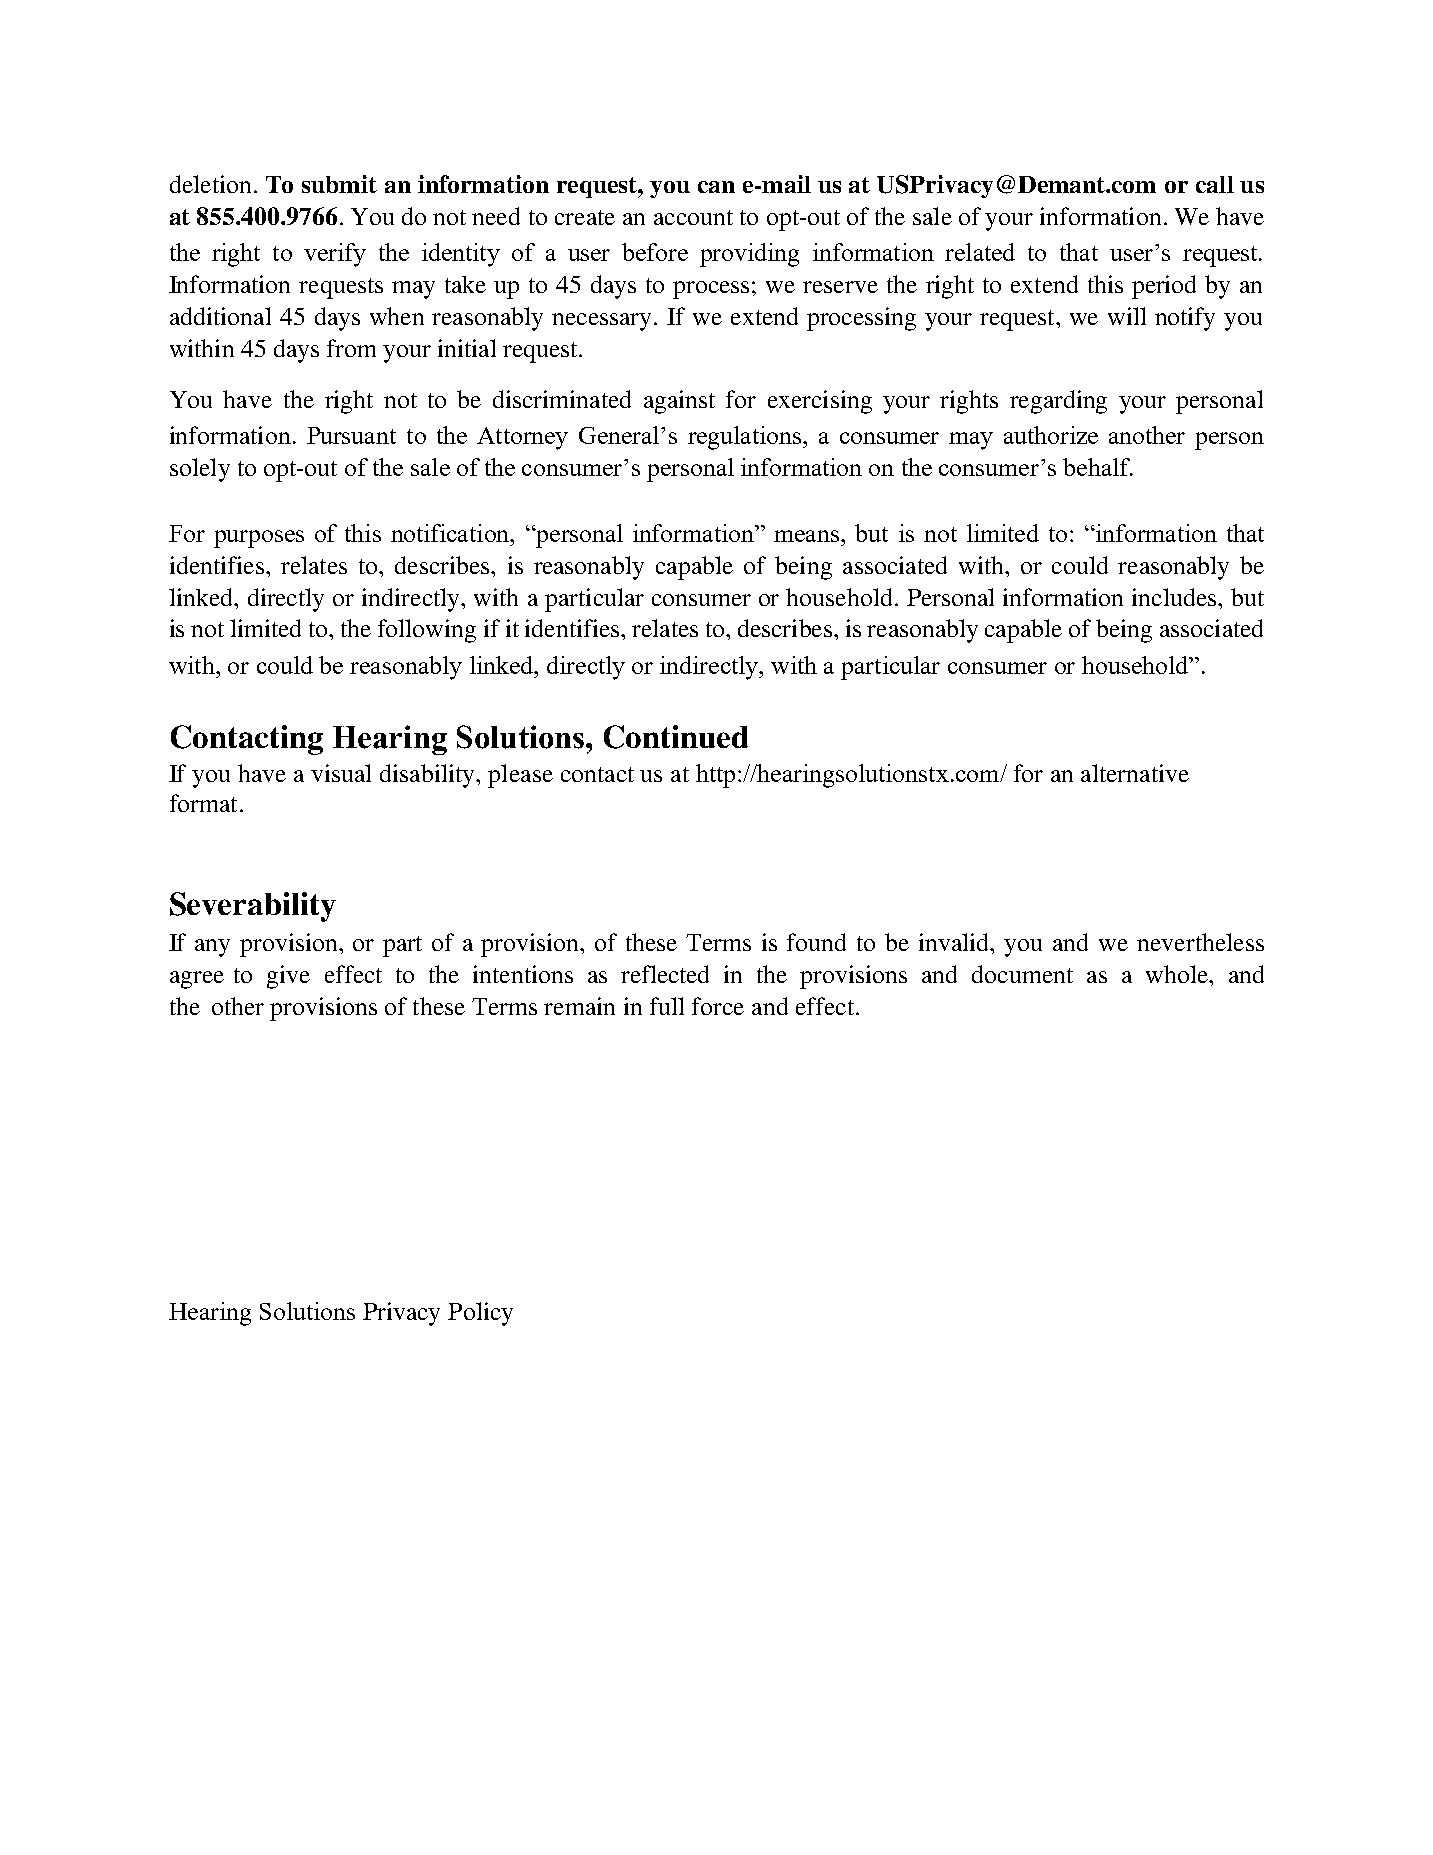 This page has height=1855, width=1433. Describe the element at coordinates (693, 217) in the page. I see `account` at that location.
